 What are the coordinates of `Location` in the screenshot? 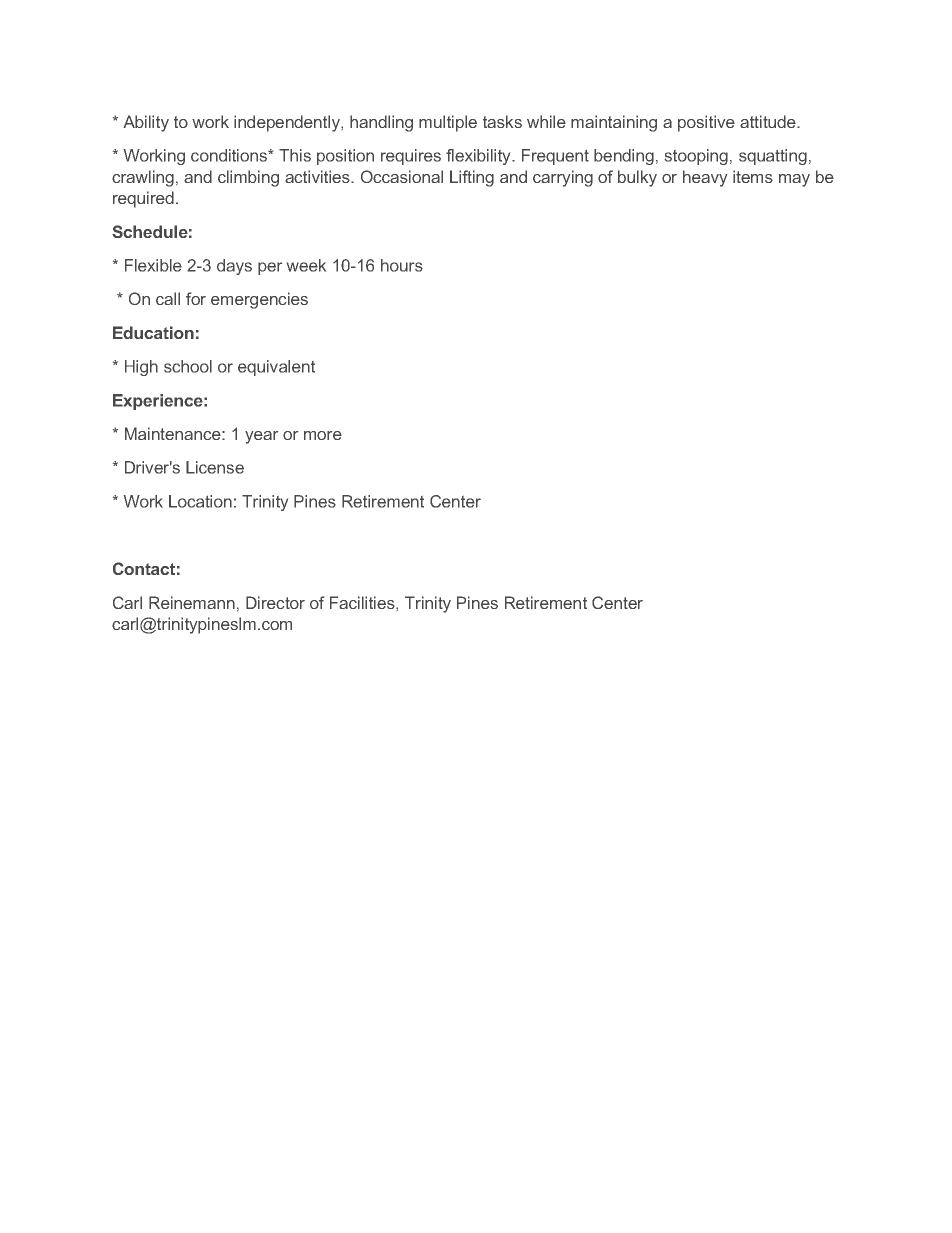 It's located at (200, 501).
